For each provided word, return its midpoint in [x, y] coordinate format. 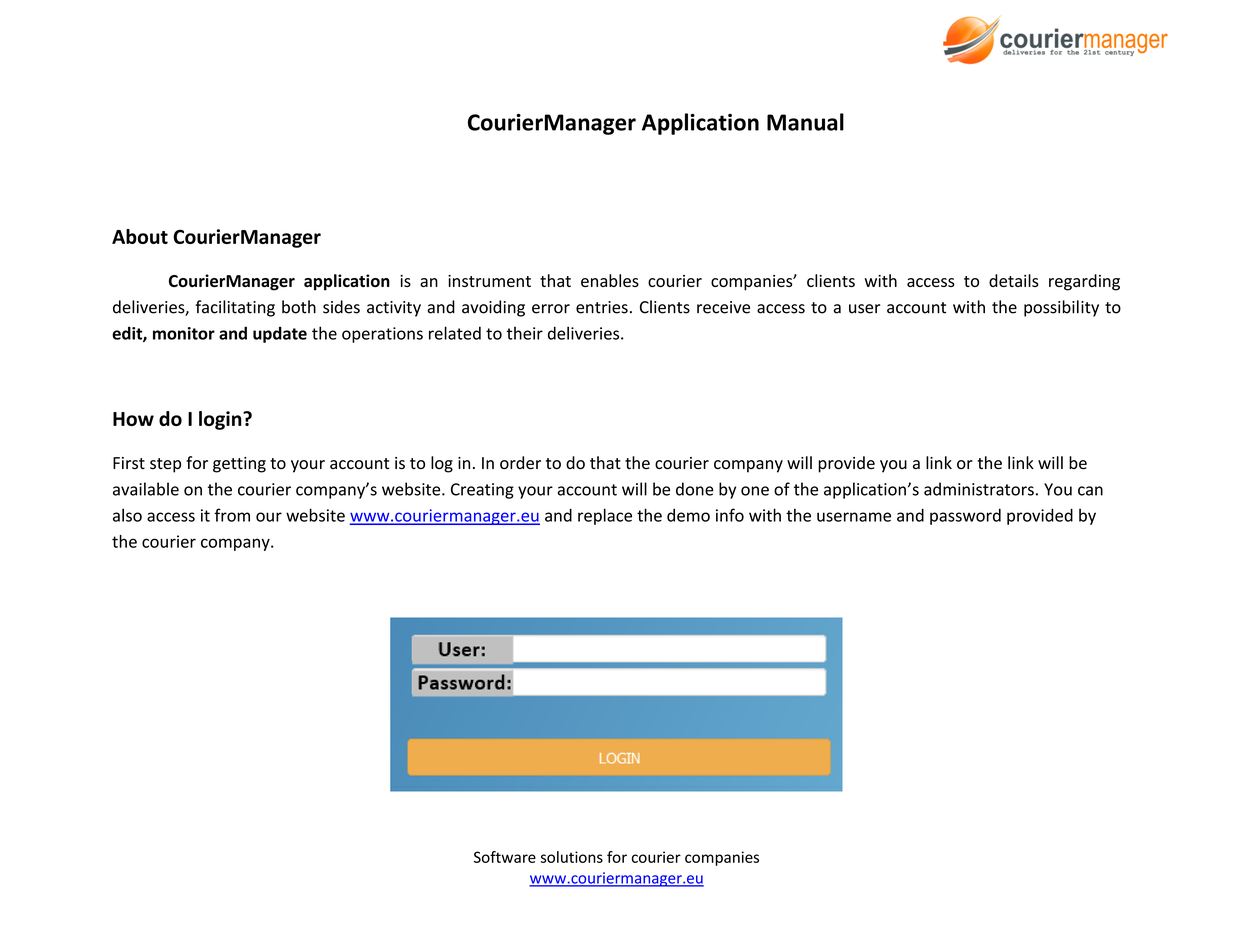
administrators [979, 489]
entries [602, 307]
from [232, 515]
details [1014, 280]
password [965, 516]
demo [688, 515]
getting [239, 465]
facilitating [235, 308]
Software [505, 857]
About [140, 236]
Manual [805, 122]
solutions [572, 857]
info [730, 515]
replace [605, 516]
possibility [1061, 308]
